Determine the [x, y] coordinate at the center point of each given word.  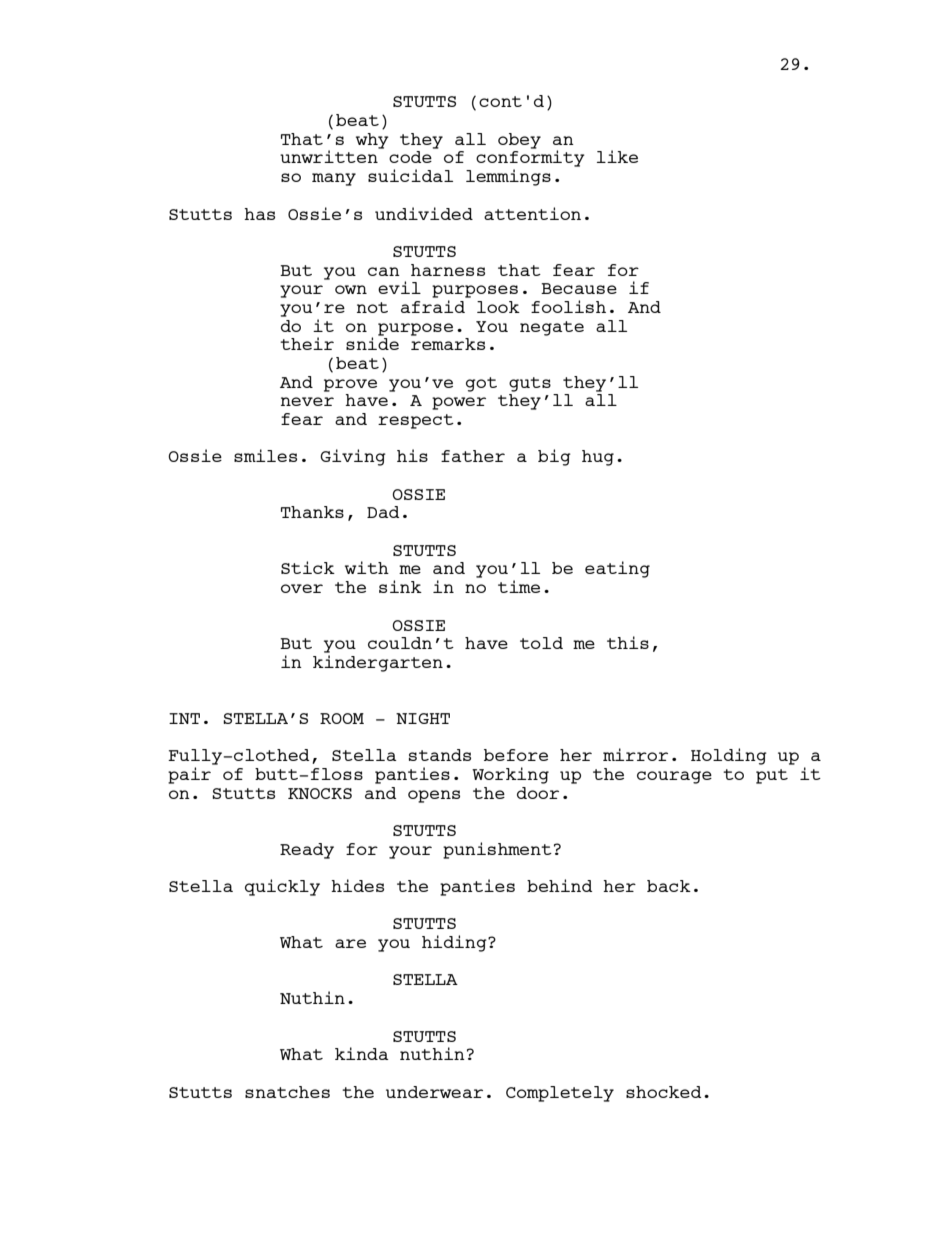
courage [674, 777]
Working [510, 775]
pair [189, 775]
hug [598, 458]
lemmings [508, 177]
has [259, 214]
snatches [287, 1092]
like [617, 156]
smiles [265, 455]
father [473, 456]
